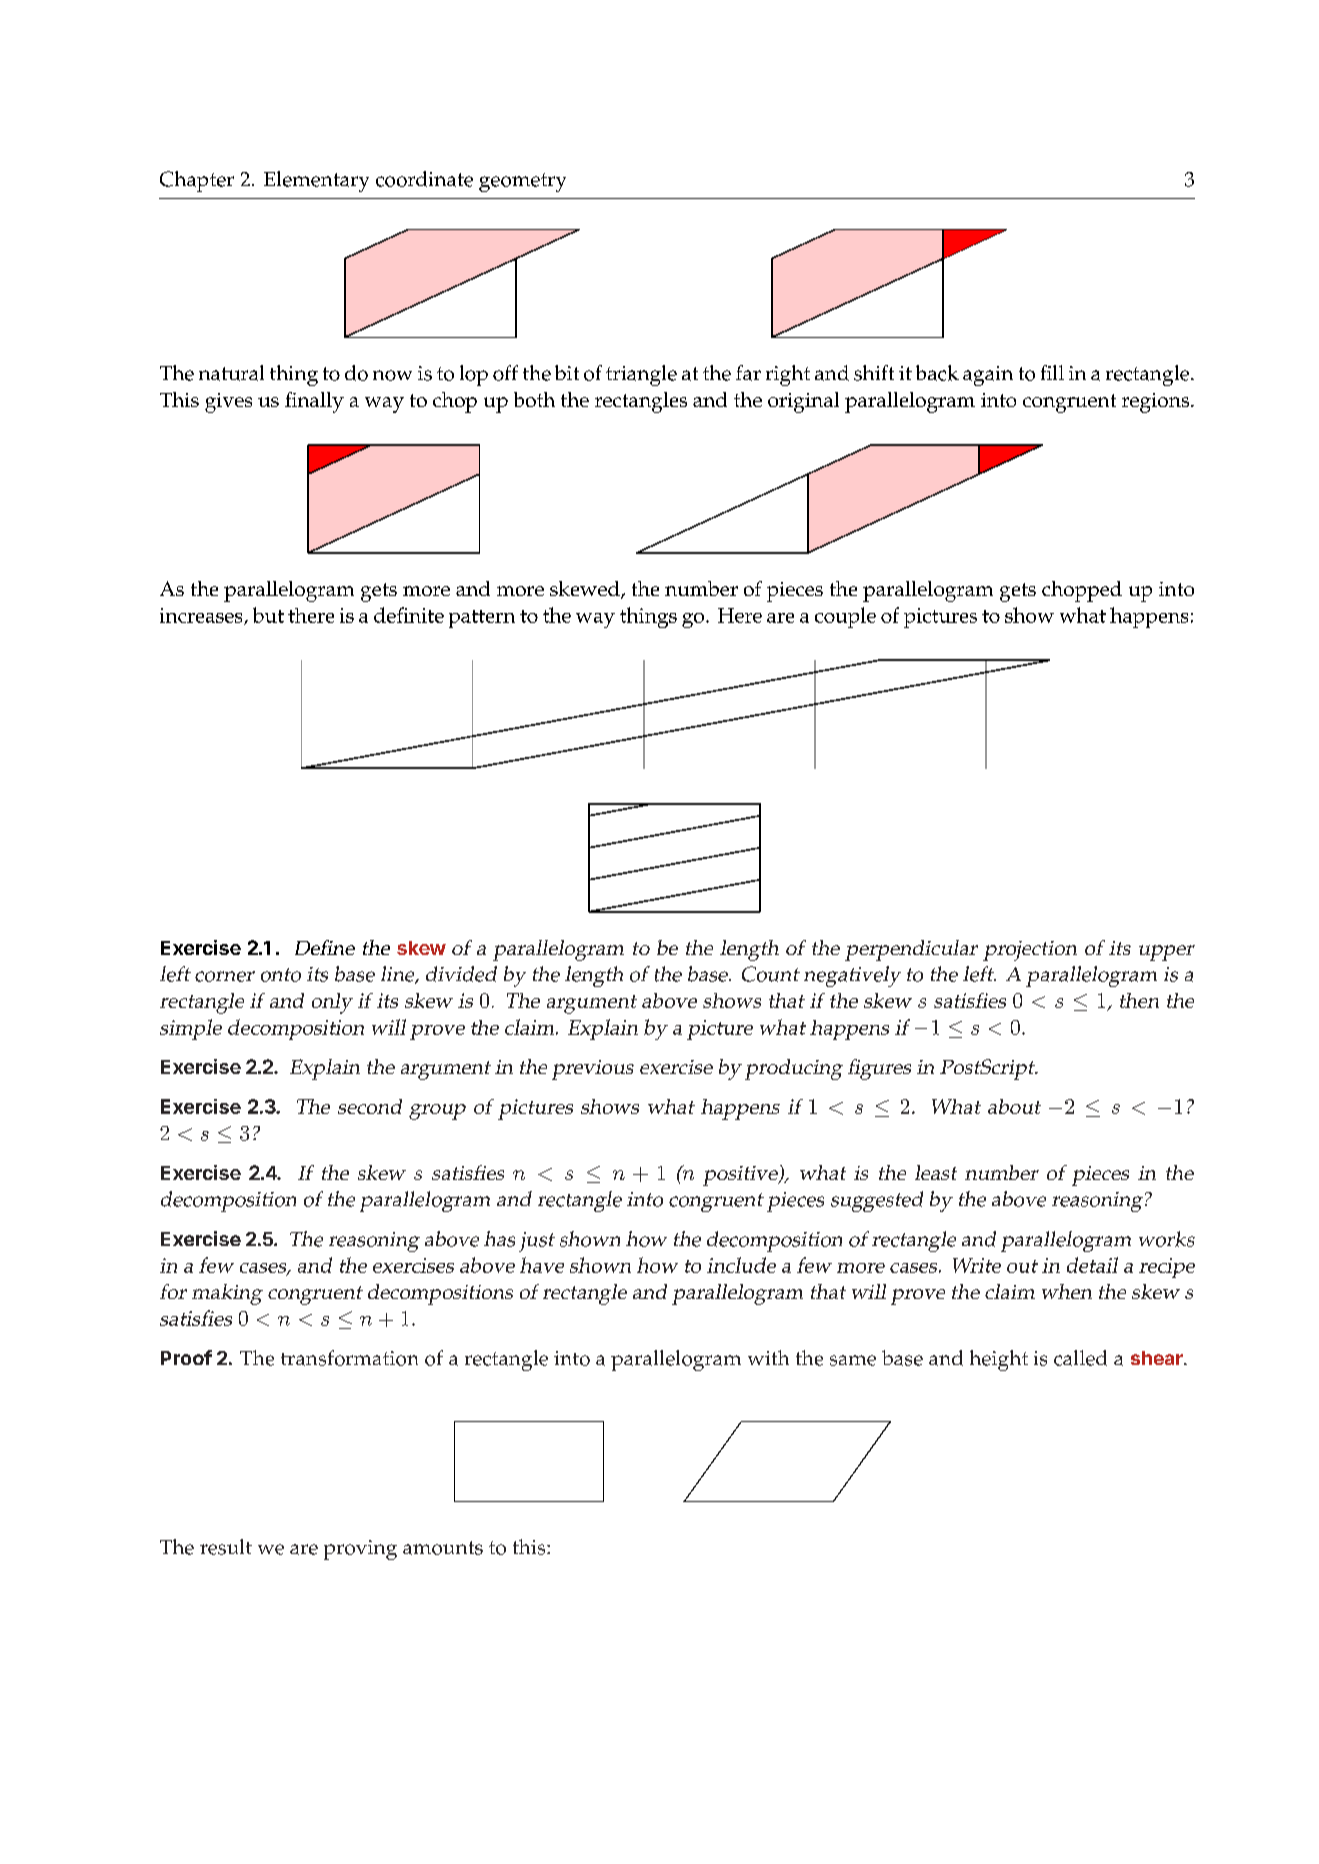  Describe the element at coordinates (268, 615) in the screenshot. I see `but` at that location.
